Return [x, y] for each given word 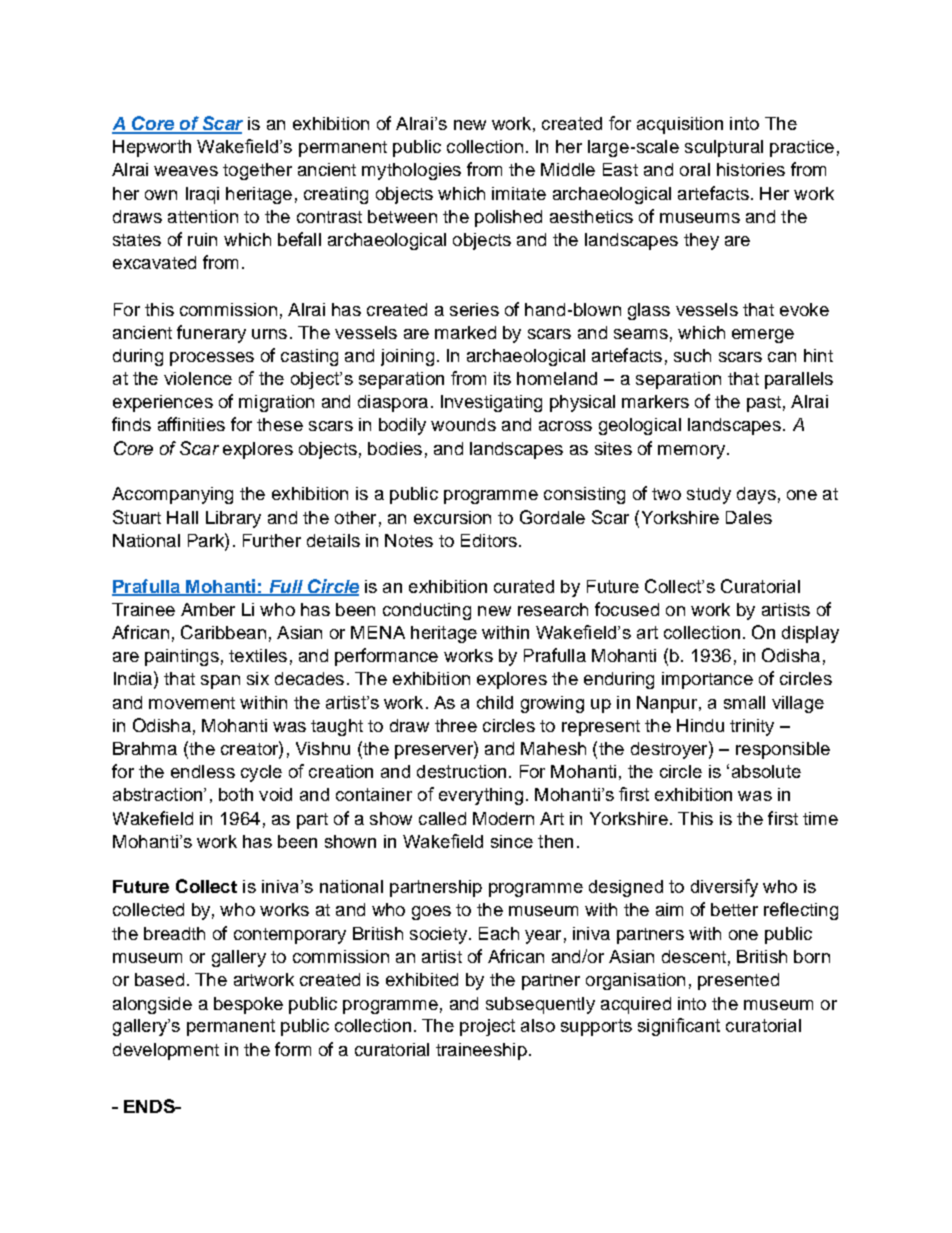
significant [679, 1027]
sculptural [724, 148]
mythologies [411, 171]
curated [524, 586]
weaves [186, 171]
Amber [208, 609]
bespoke [248, 1005]
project [487, 1027]
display [810, 634]
